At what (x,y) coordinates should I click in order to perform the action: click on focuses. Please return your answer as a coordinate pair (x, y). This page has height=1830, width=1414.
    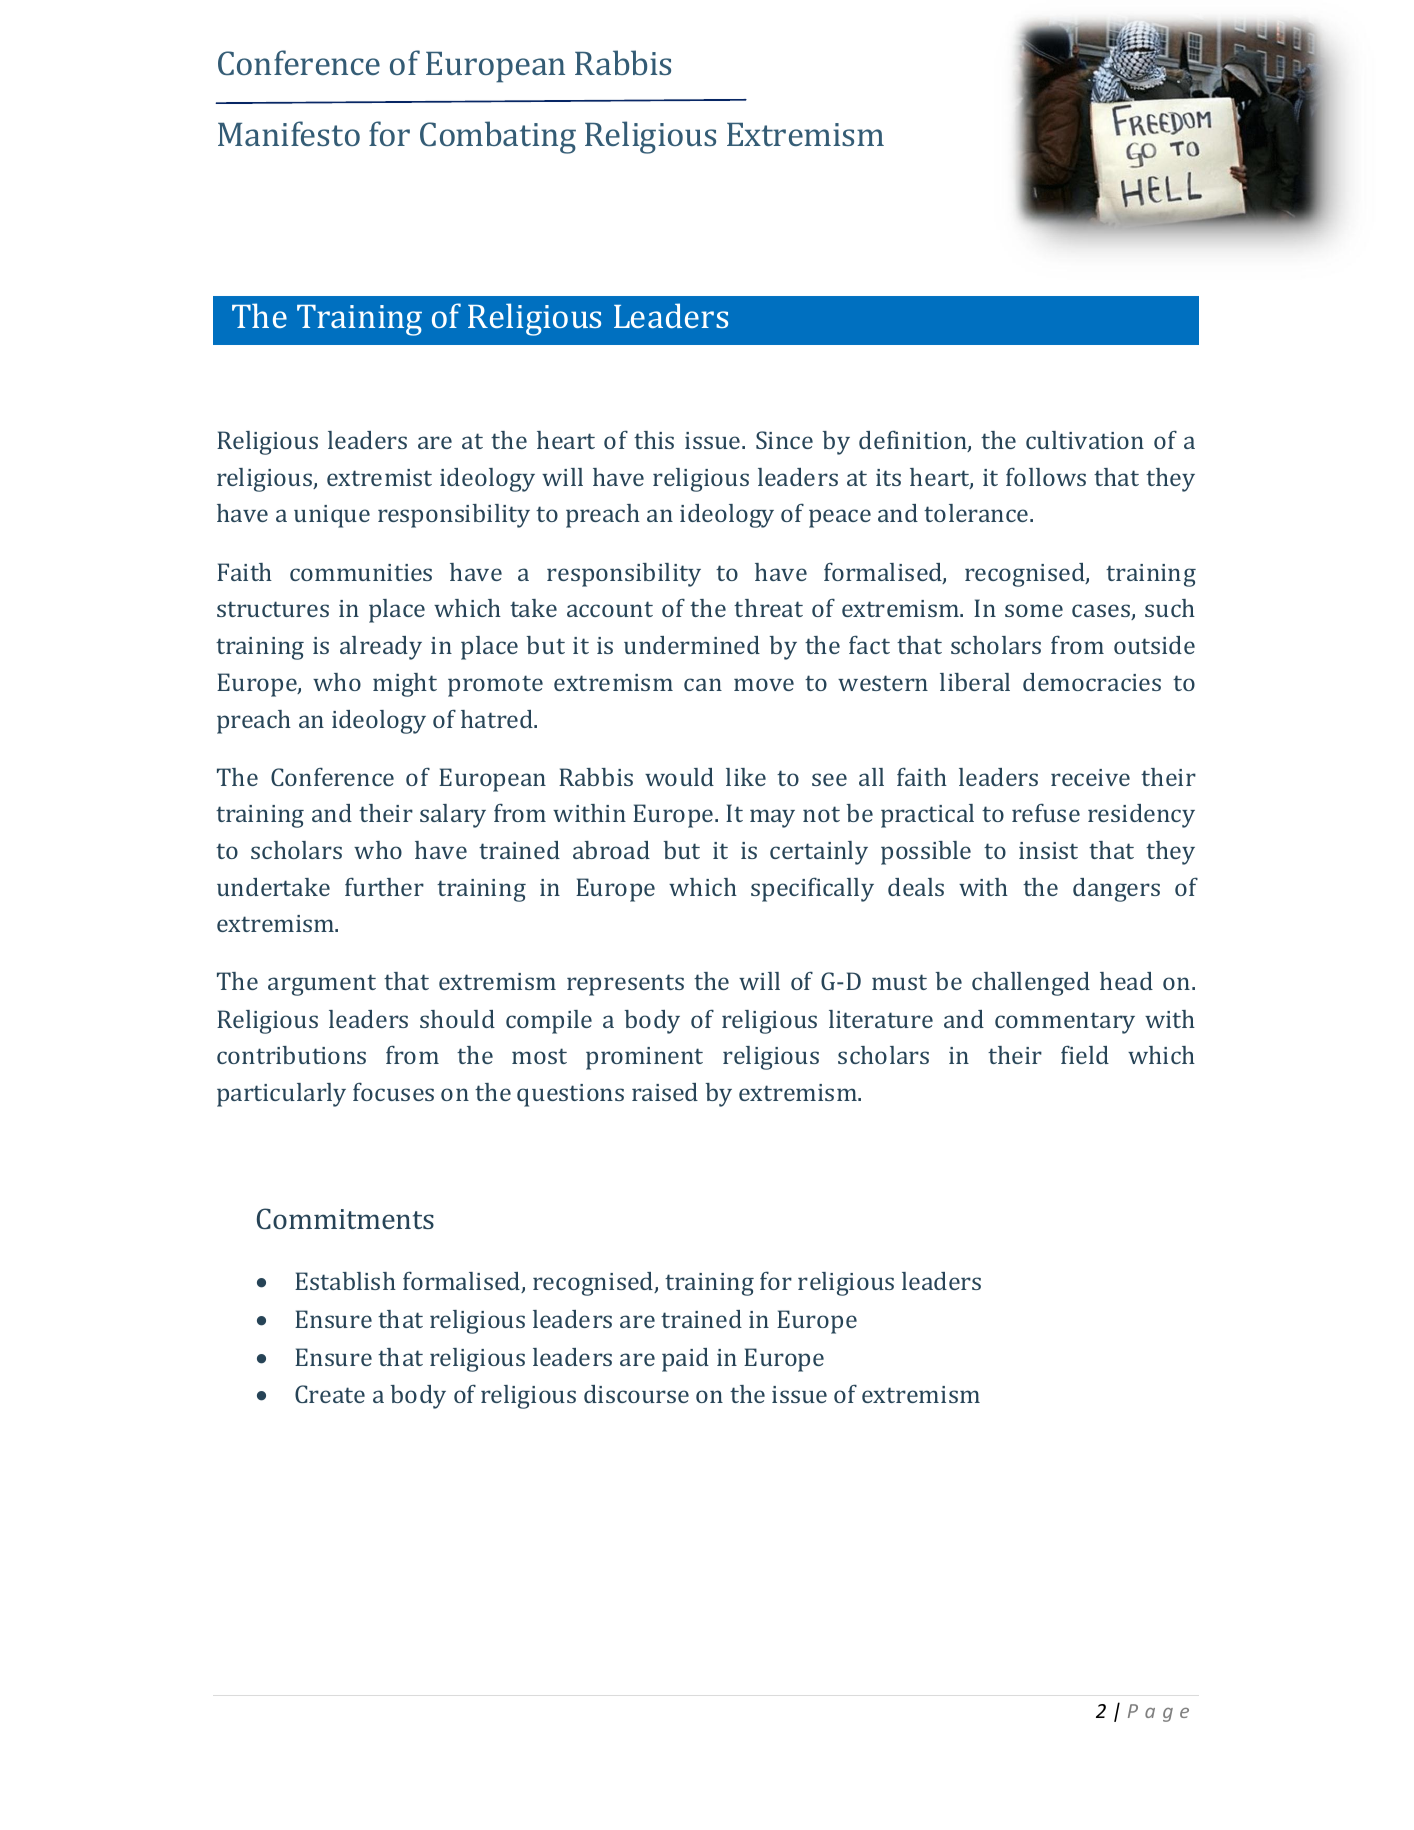
    Looking at the image, I should click on (393, 1092).
